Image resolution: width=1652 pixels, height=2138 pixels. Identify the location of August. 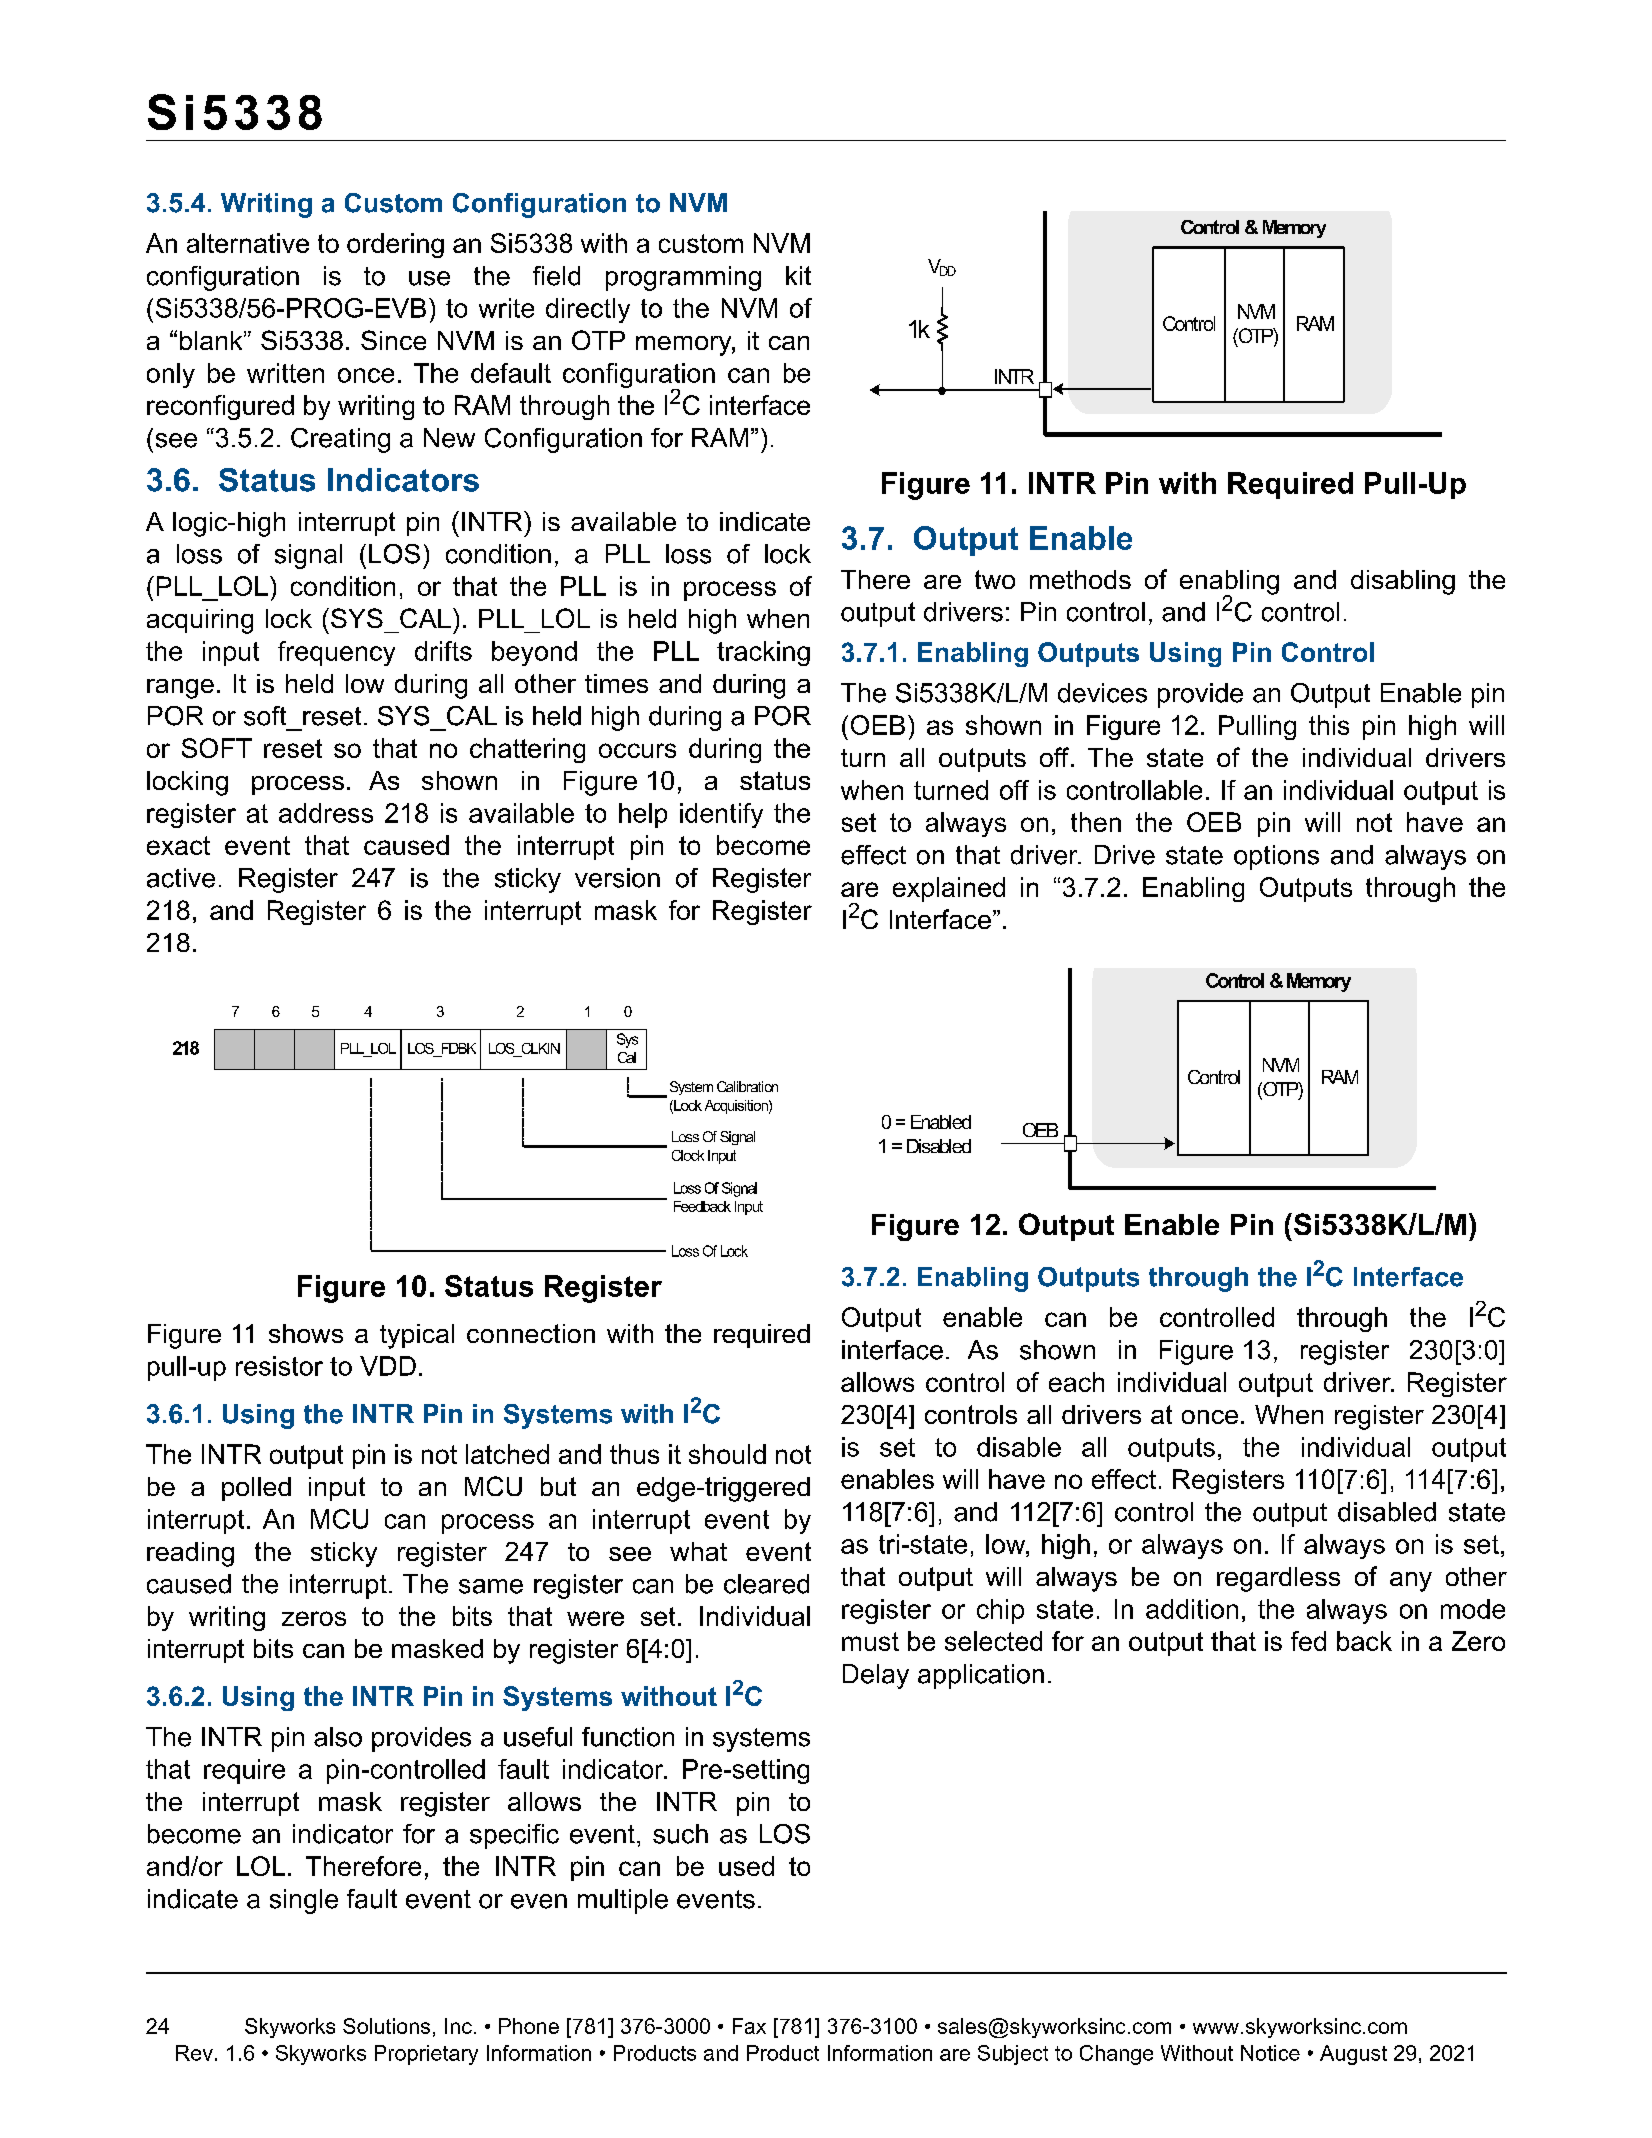
(1353, 2055).
